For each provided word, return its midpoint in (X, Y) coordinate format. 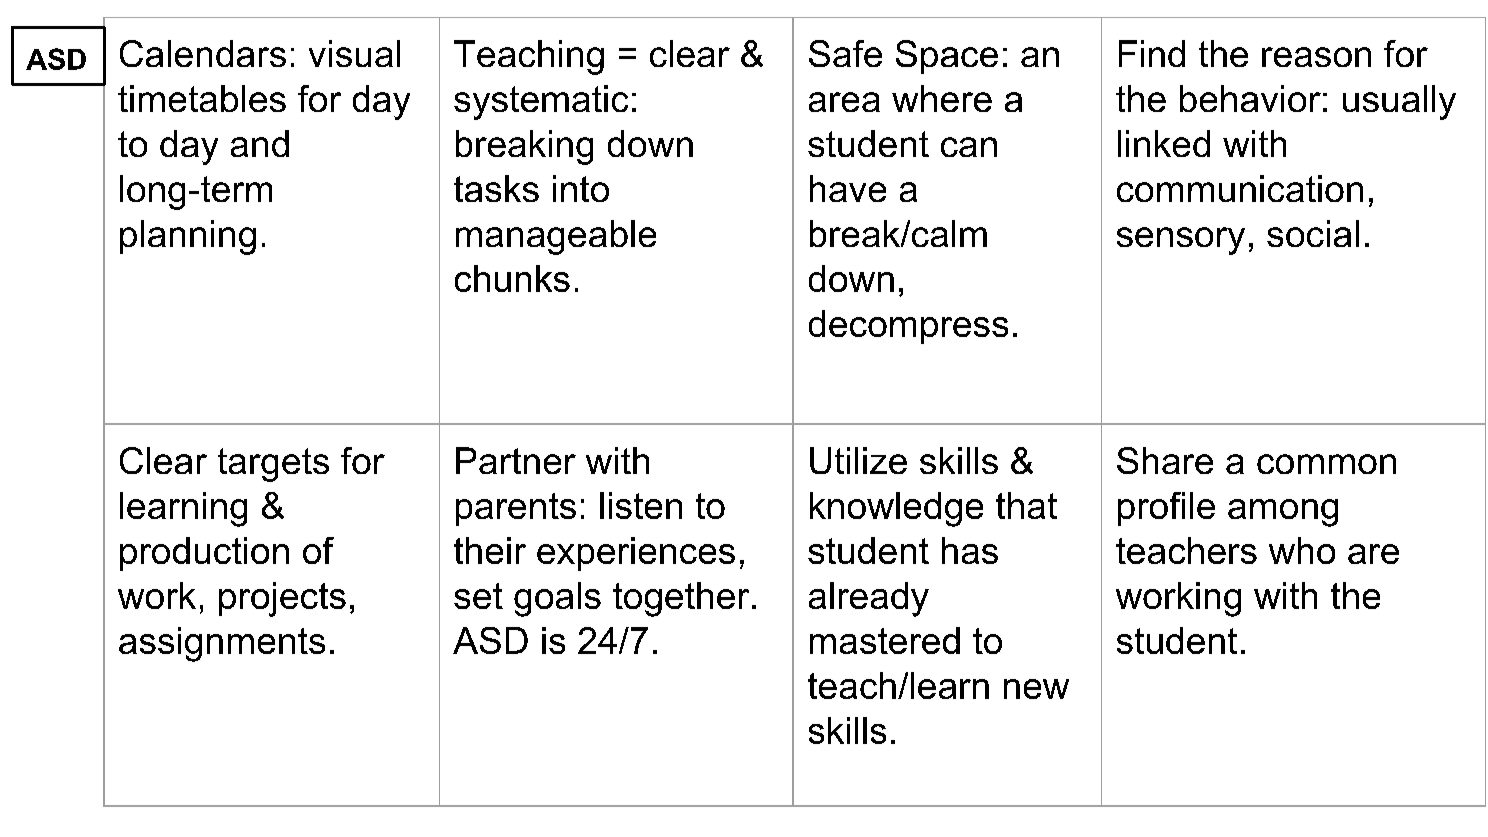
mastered (885, 640)
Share (1165, 460)
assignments (222, 644)
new (1036, 689)
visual (354, 53)
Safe (845, 53)
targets (273, 465)
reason (1316, 57)
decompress (908, 327)
